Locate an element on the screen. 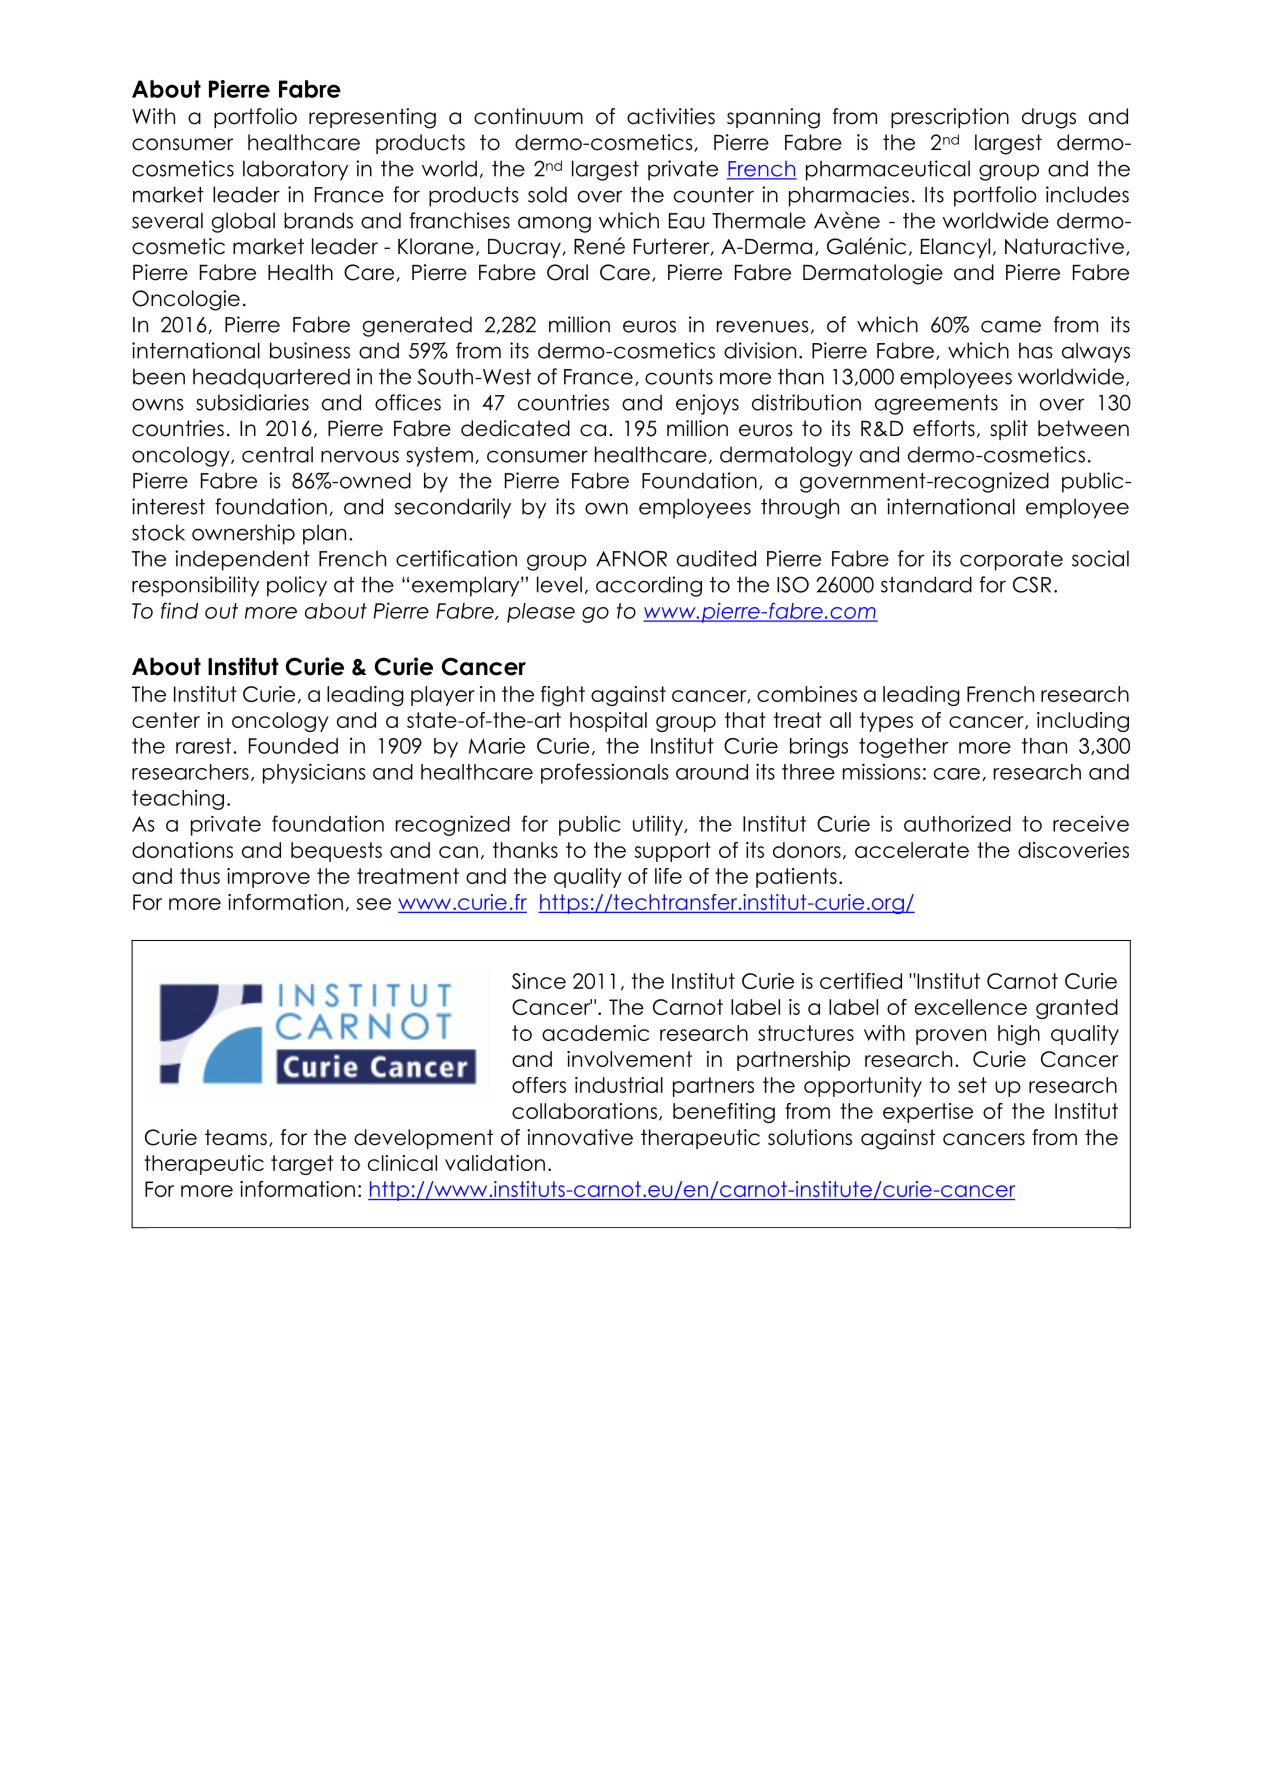  CSR is located at coordinates (1032, 584).
